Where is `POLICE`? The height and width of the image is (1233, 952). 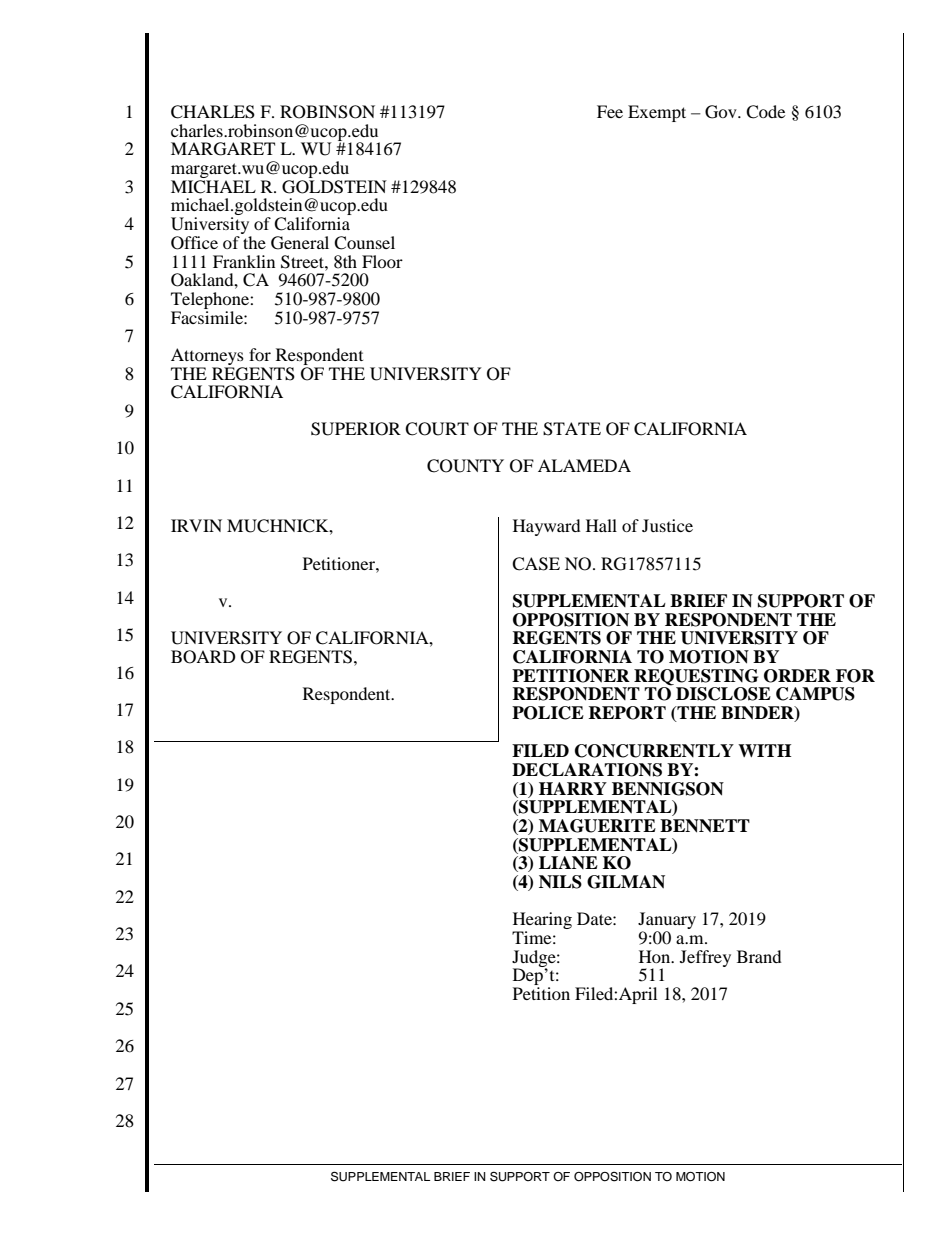 POLICE is located at coordinates (548, 713).
